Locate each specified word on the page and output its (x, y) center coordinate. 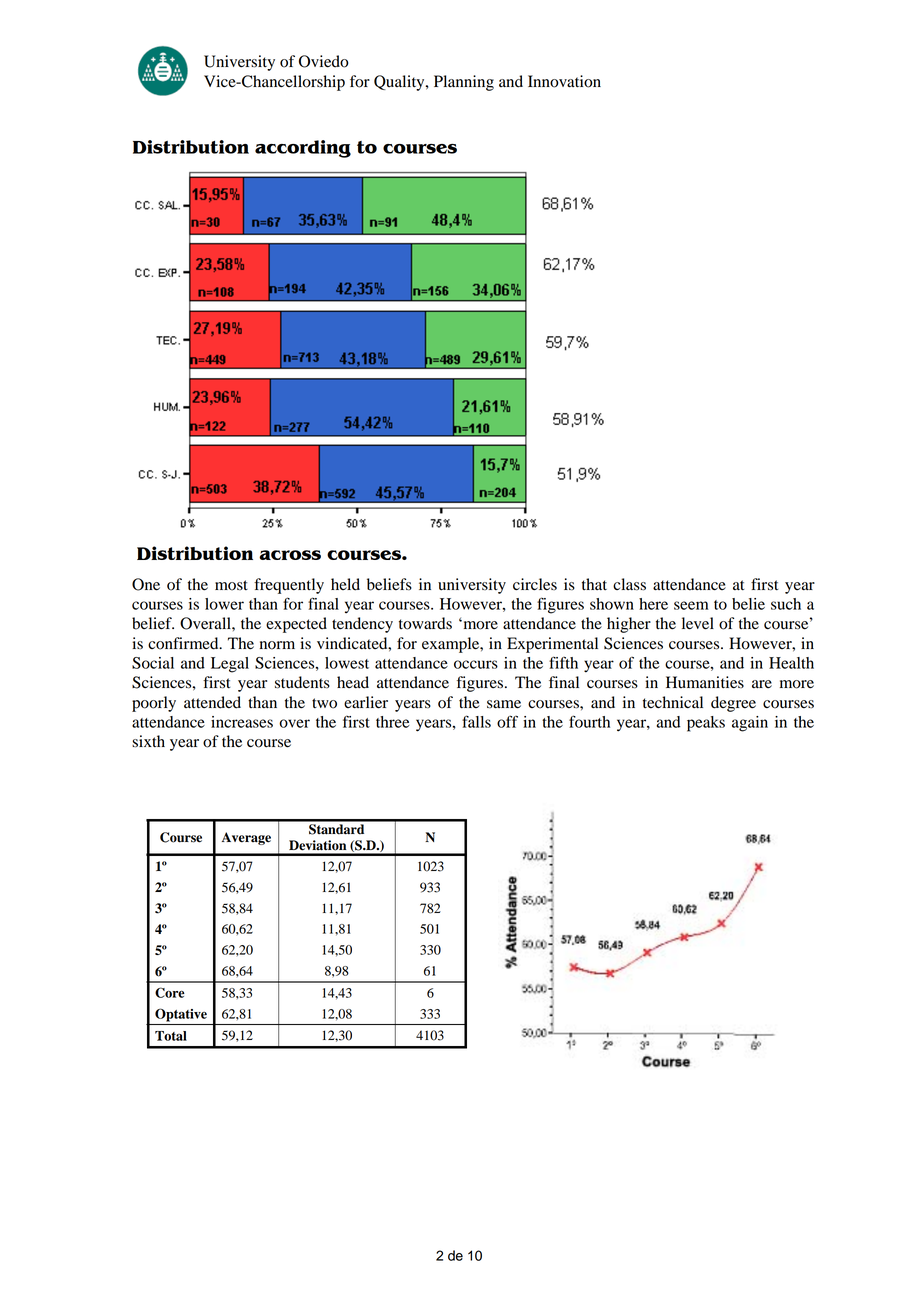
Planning (464, 83)
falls (476, 721)
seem (691, 605)
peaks (706, 724)
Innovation (564, 81)
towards (425, 623)
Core (170, 992)
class (629, 584)
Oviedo (324, 61)
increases (242, 722)
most (231, 585)
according (303, 149)
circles (535, 584)
